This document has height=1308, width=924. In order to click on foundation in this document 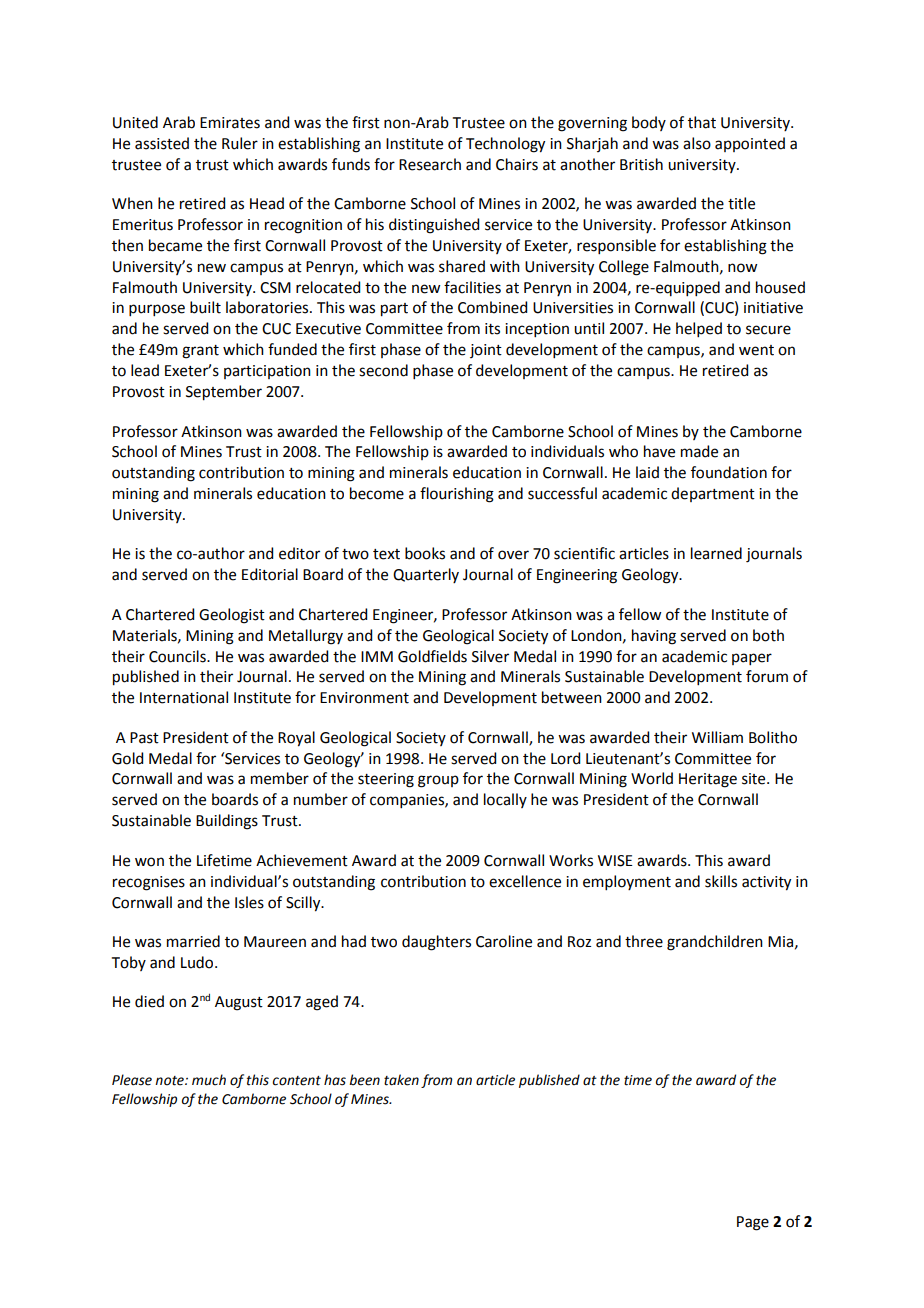, I will do `click(729, 472)`.
